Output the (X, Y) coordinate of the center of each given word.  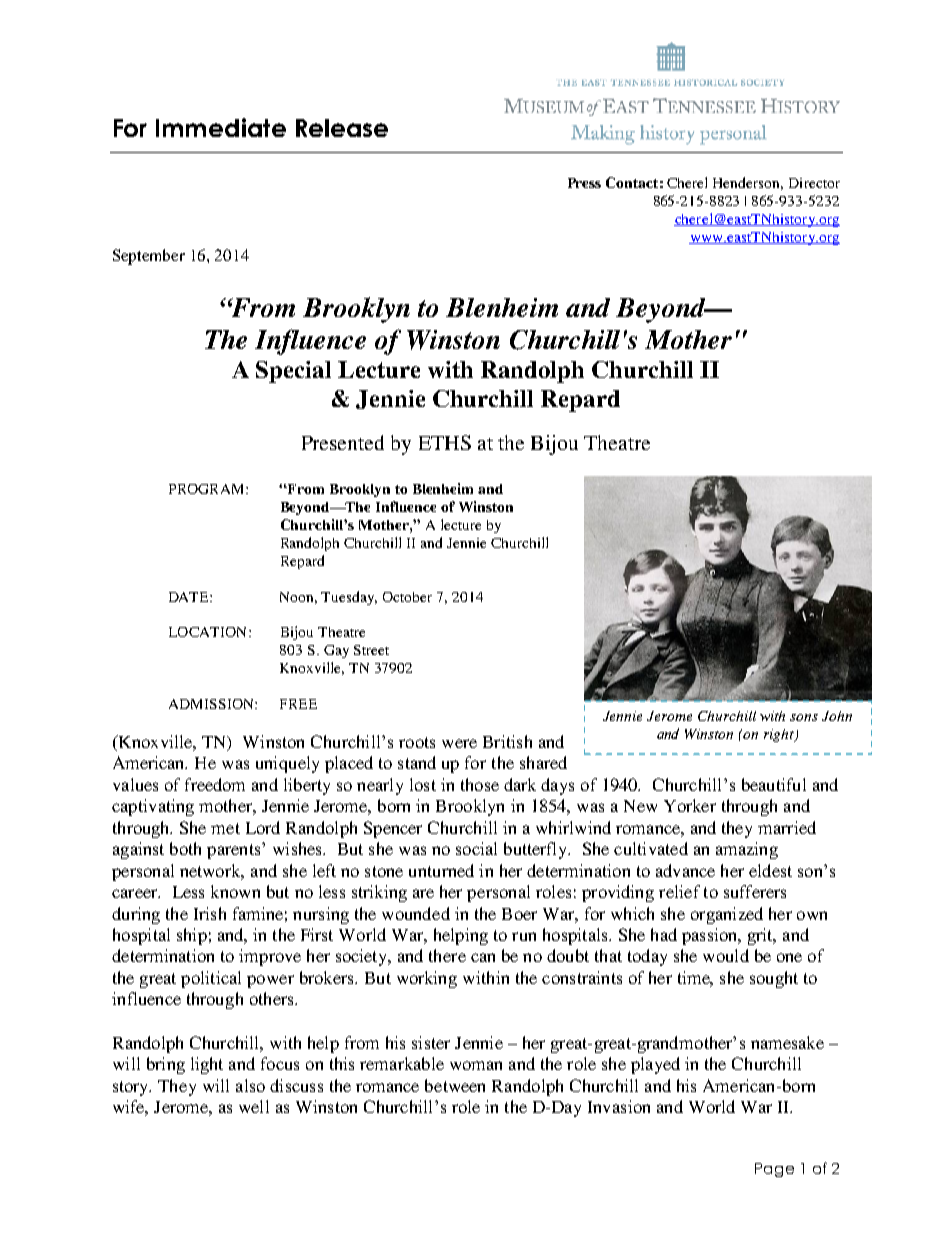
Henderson (748, 183)
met (225, 828)
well (254, 1106)
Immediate (221, 127)
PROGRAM (208, 489)
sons (804, 717)
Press (584, 183)
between (455, 1085)
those (480, 784)
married (787, 827)
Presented (343, 442)
